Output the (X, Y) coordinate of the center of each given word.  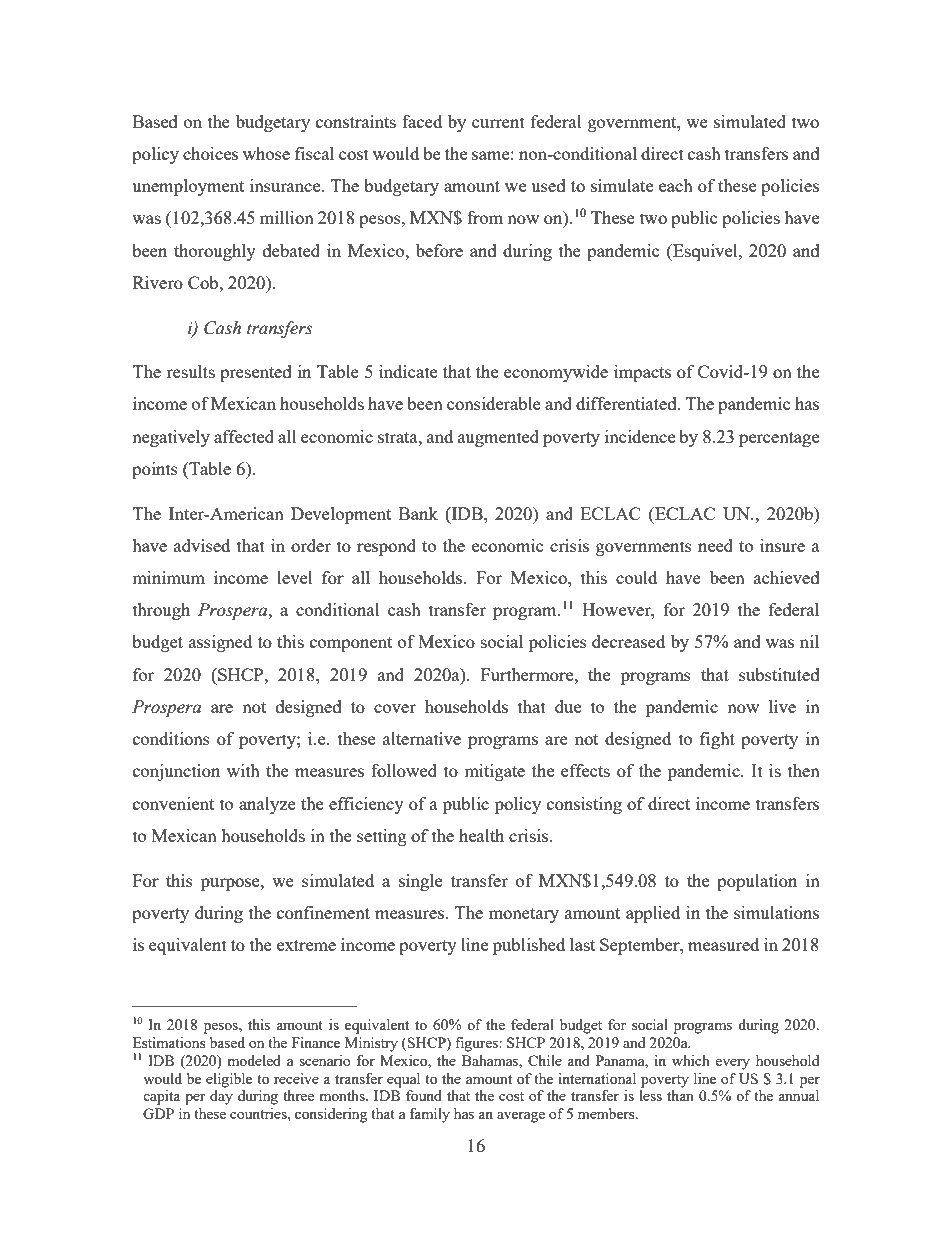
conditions (171, 738)
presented (256, 373)
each (676, 185)
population (757, 882)
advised (202, 545)
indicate (408, 371)
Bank (418, 513)
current (498, 122)
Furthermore (528, 674)
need (715, 545)
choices (210, 153)
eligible (229, 1080)
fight (717, 740)
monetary (524, 915)
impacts (642, 373)
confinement (323, 912)
